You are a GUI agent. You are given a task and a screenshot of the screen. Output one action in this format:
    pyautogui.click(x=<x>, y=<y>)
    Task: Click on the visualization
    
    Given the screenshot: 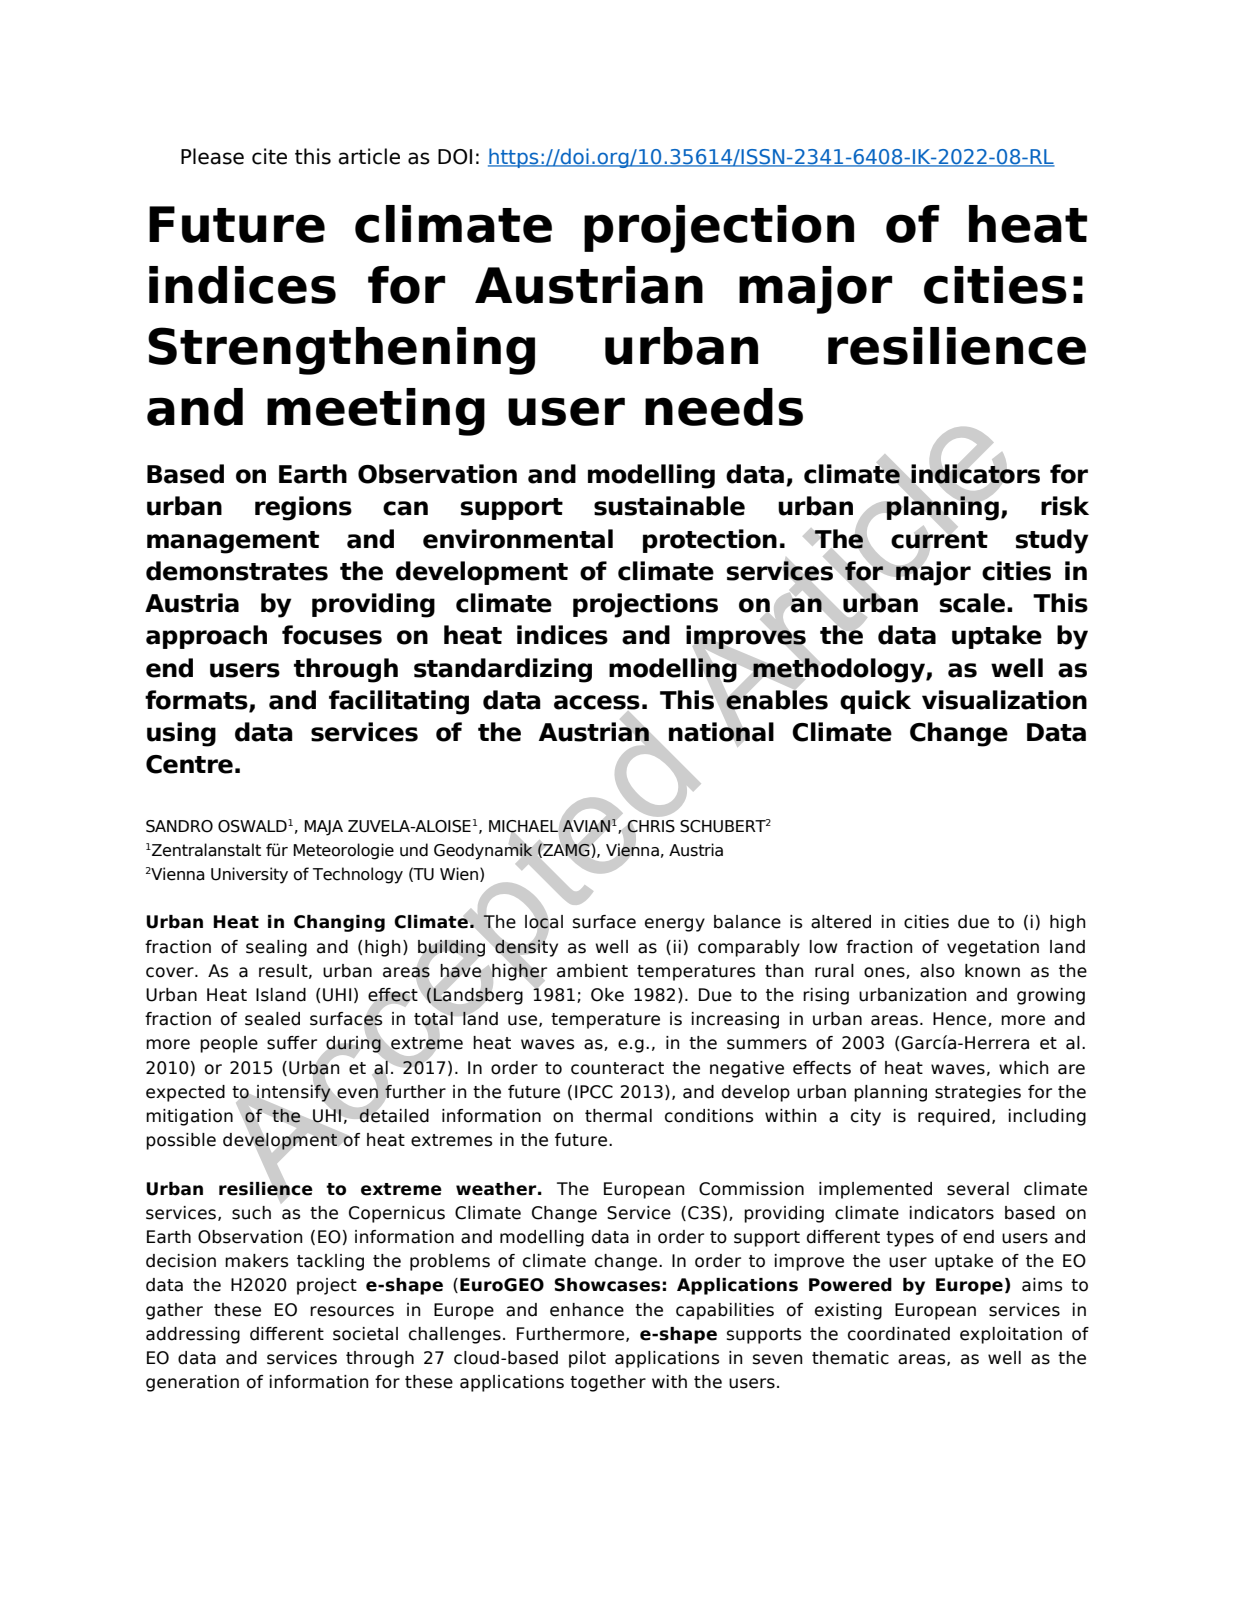 What is the action you would take?
    pyautogui.click(x=1004, y=700)
